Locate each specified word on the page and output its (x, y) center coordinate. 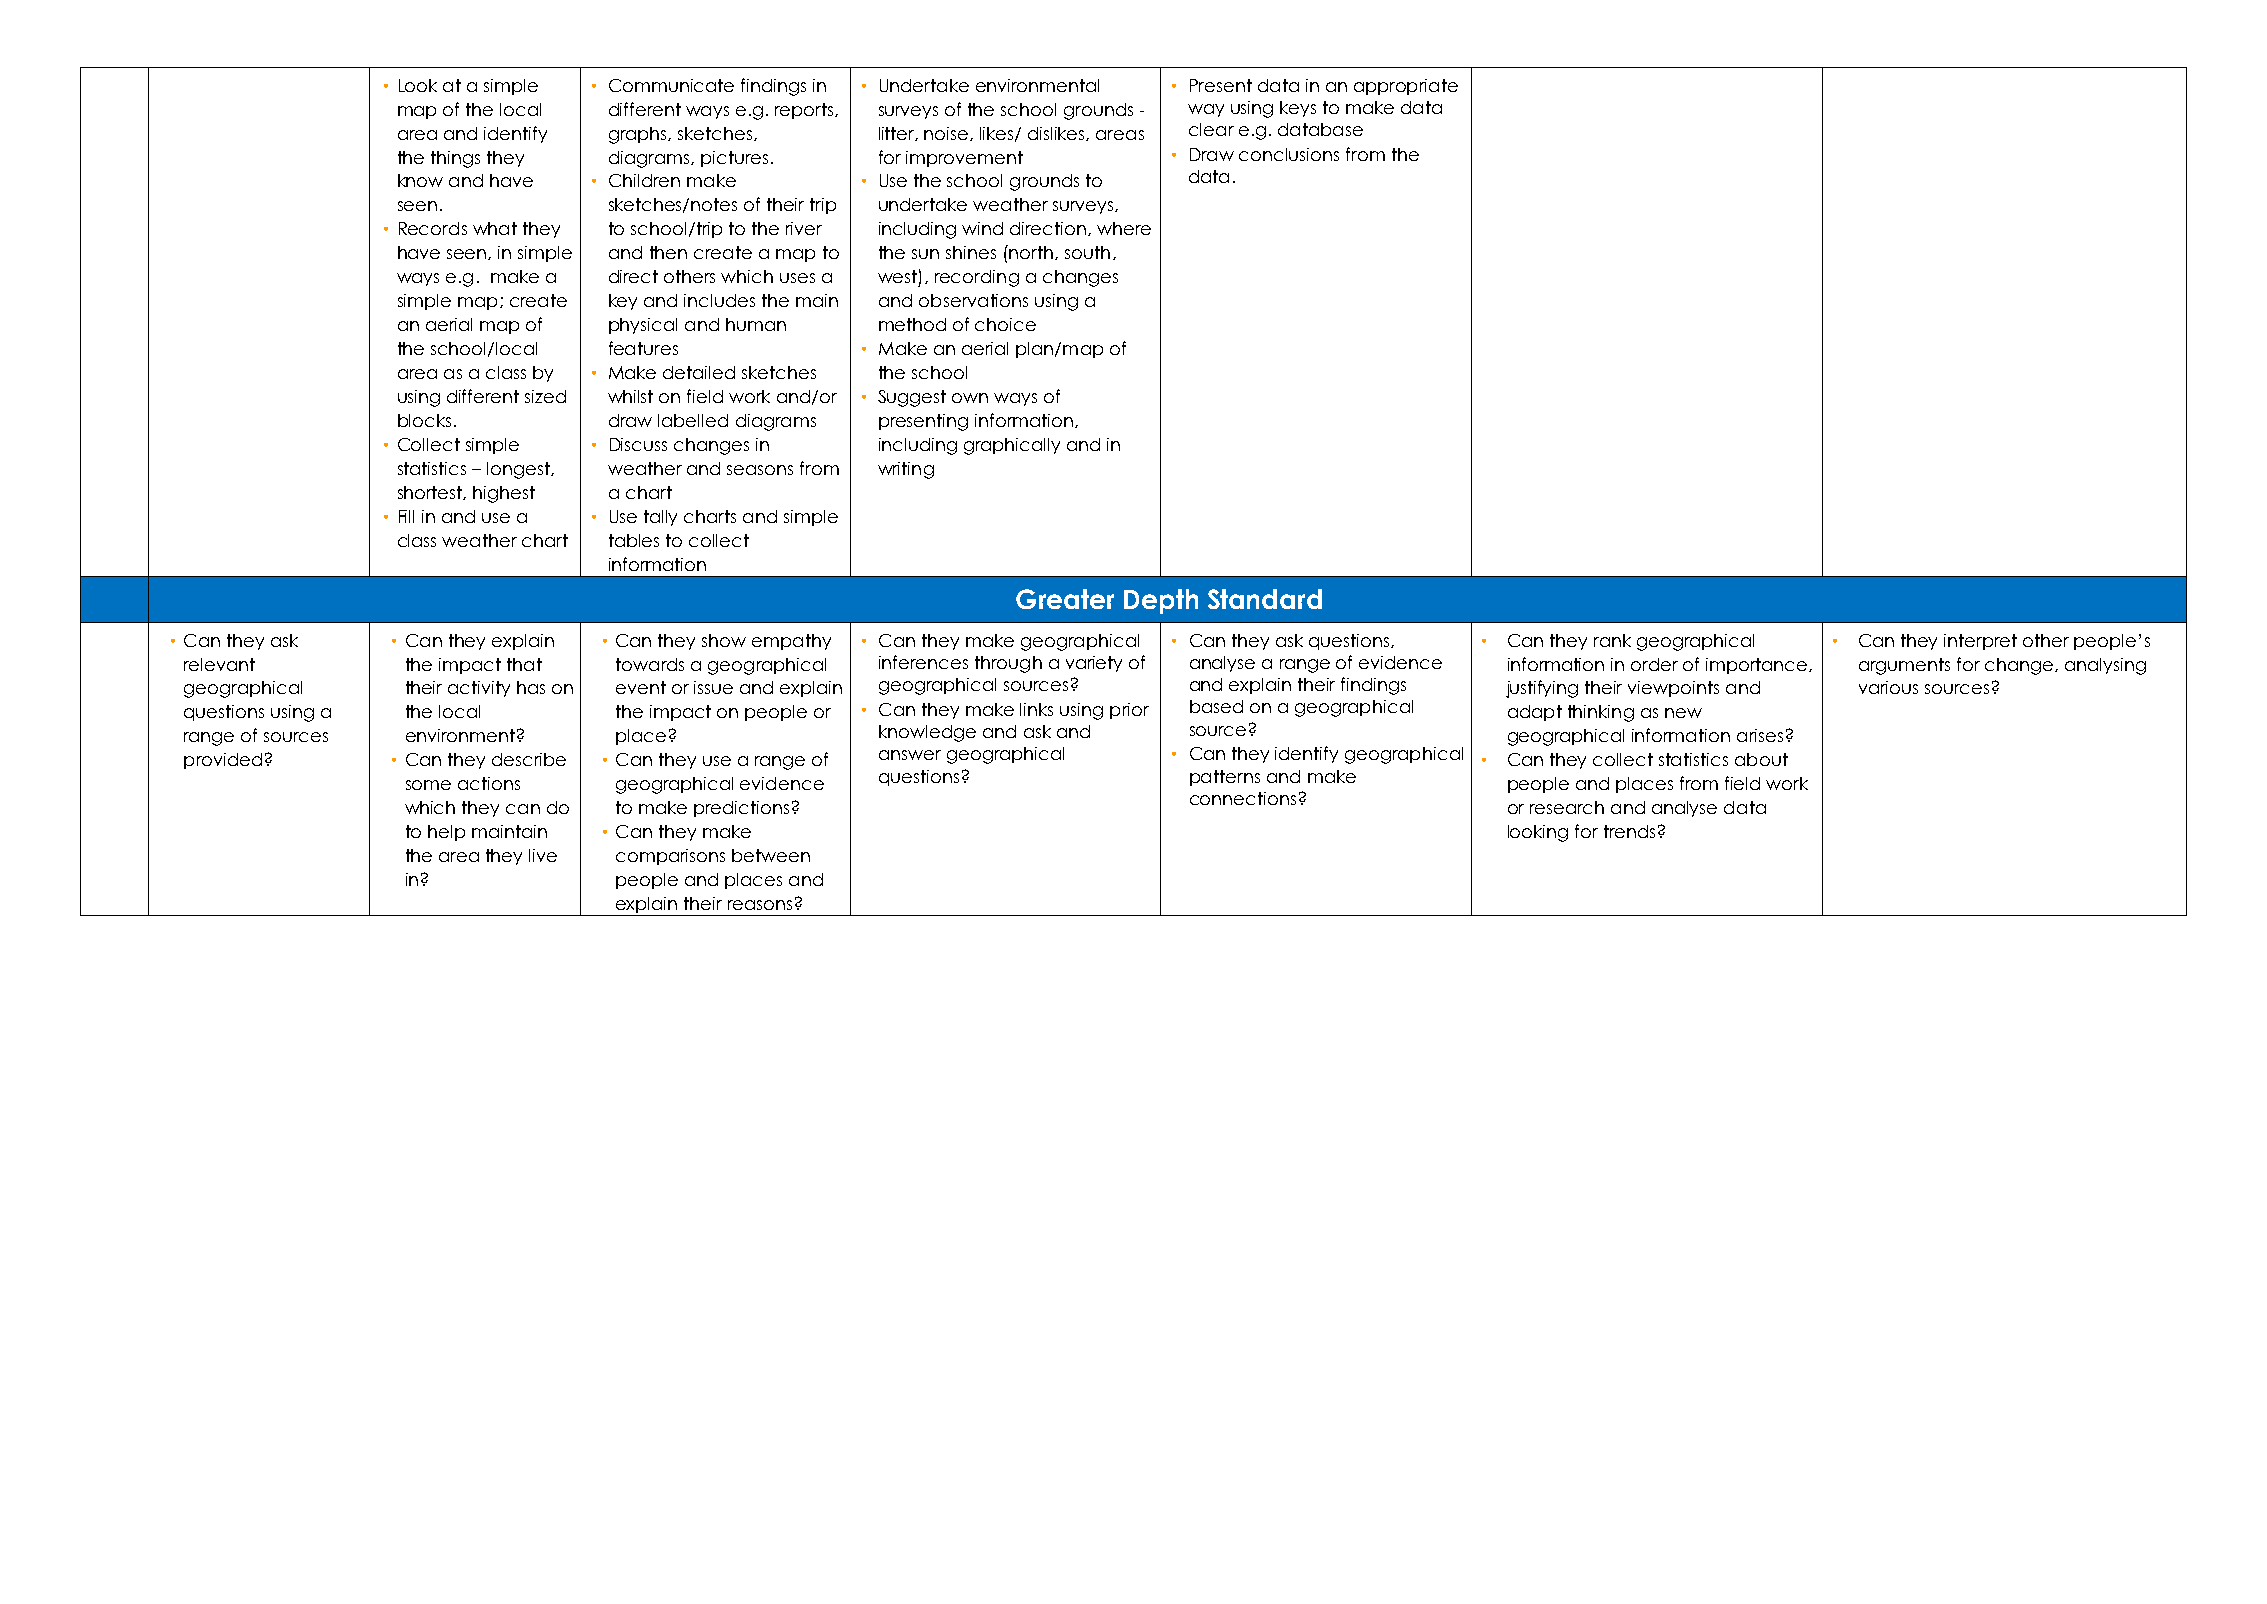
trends (1629, 831)
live (543, 855)
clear (1211, 129)
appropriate (1406, 87)
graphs (639, 135)
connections (1243, 798)
